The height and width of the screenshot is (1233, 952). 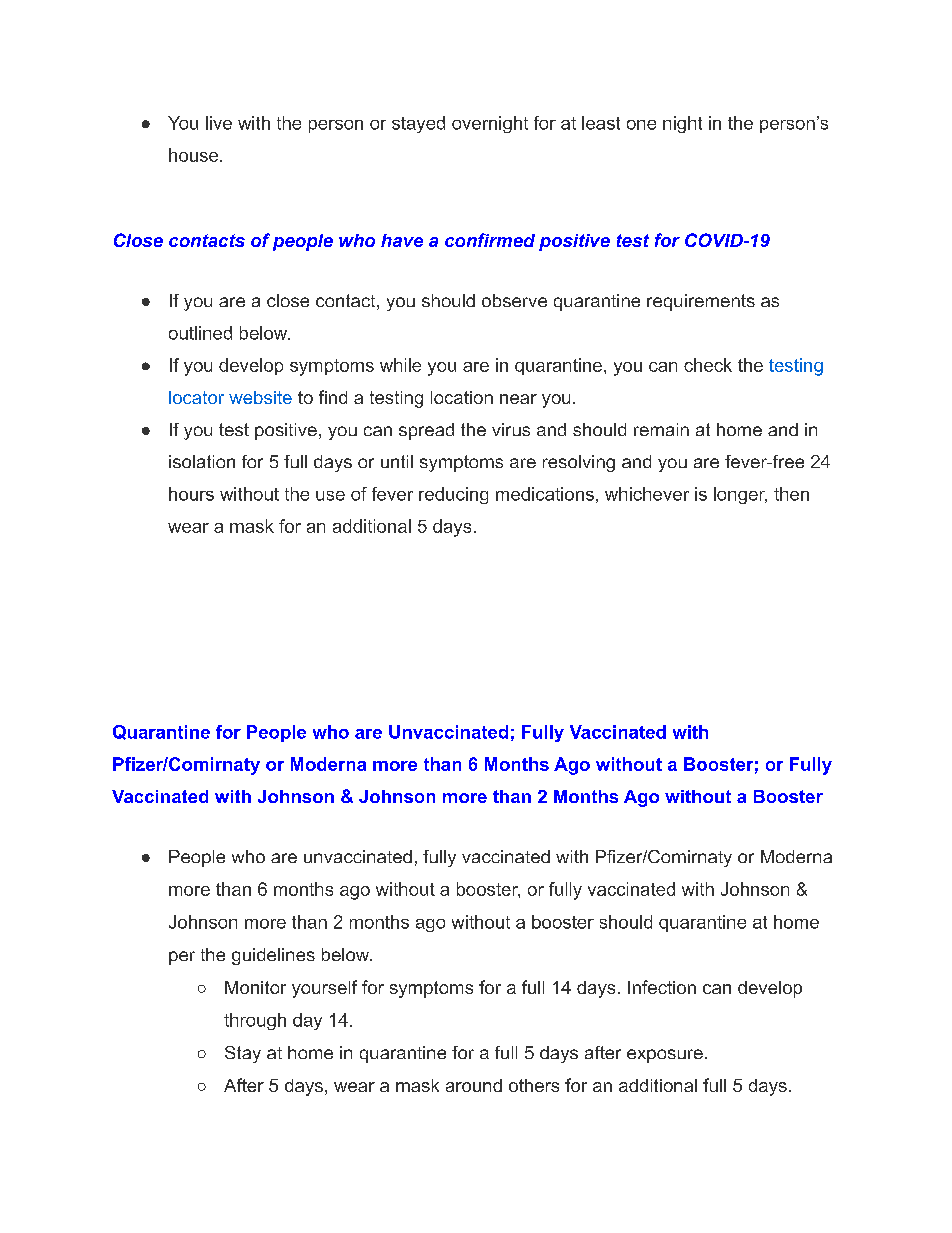 I want to click on one, so click(x=641, y=125).
